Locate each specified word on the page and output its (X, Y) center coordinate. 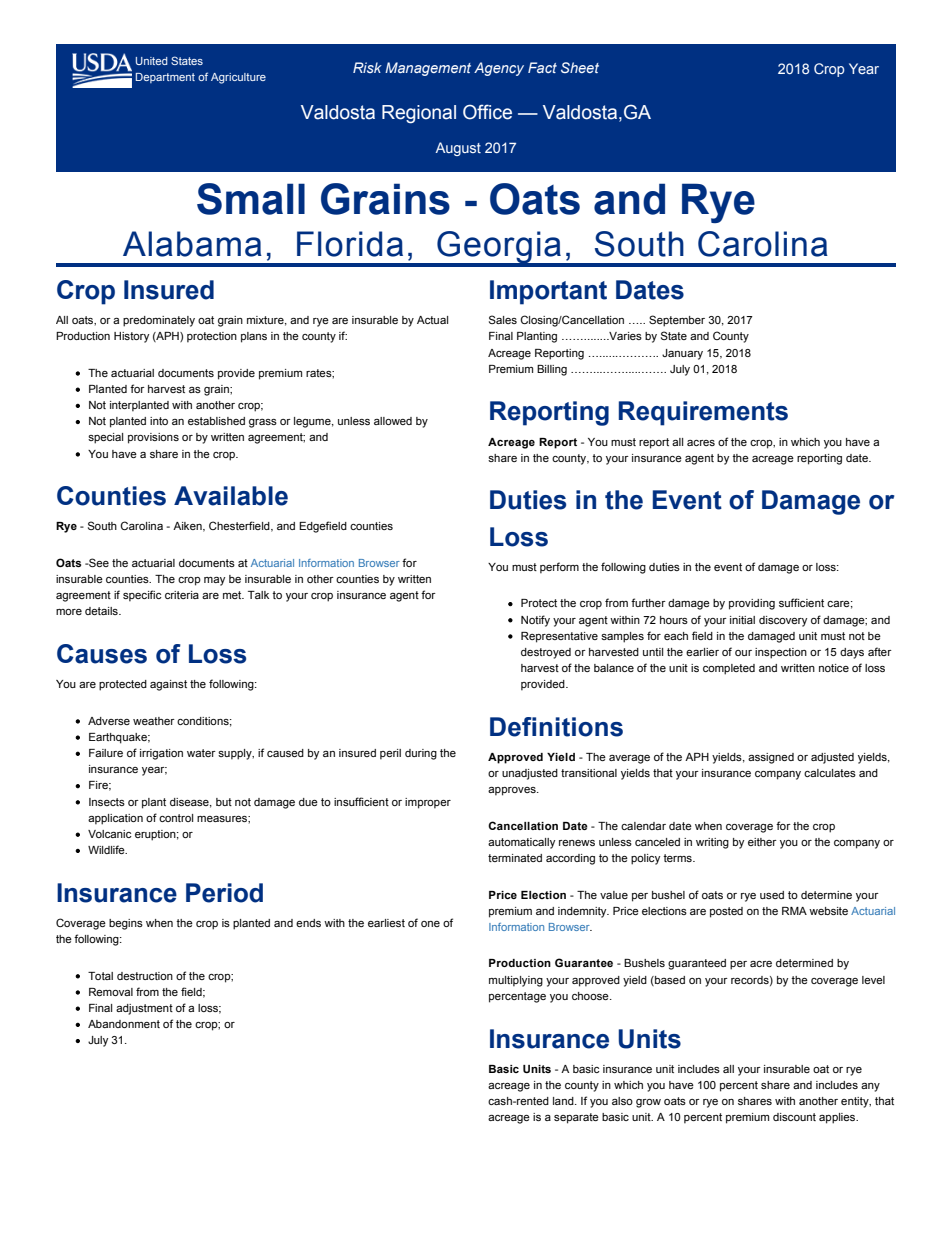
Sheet (580, 67)
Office (487, 112)
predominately (159, 321)
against (168, 685)
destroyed (546, 653)
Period (224, 893)
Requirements (703, 413)
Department (165, 78)
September (677, 321)
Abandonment (124, 1024)
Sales (503, 319)
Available (231, 496)
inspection (781, 653)
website (828, 911)
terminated (515, 858)
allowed (393, 421)
